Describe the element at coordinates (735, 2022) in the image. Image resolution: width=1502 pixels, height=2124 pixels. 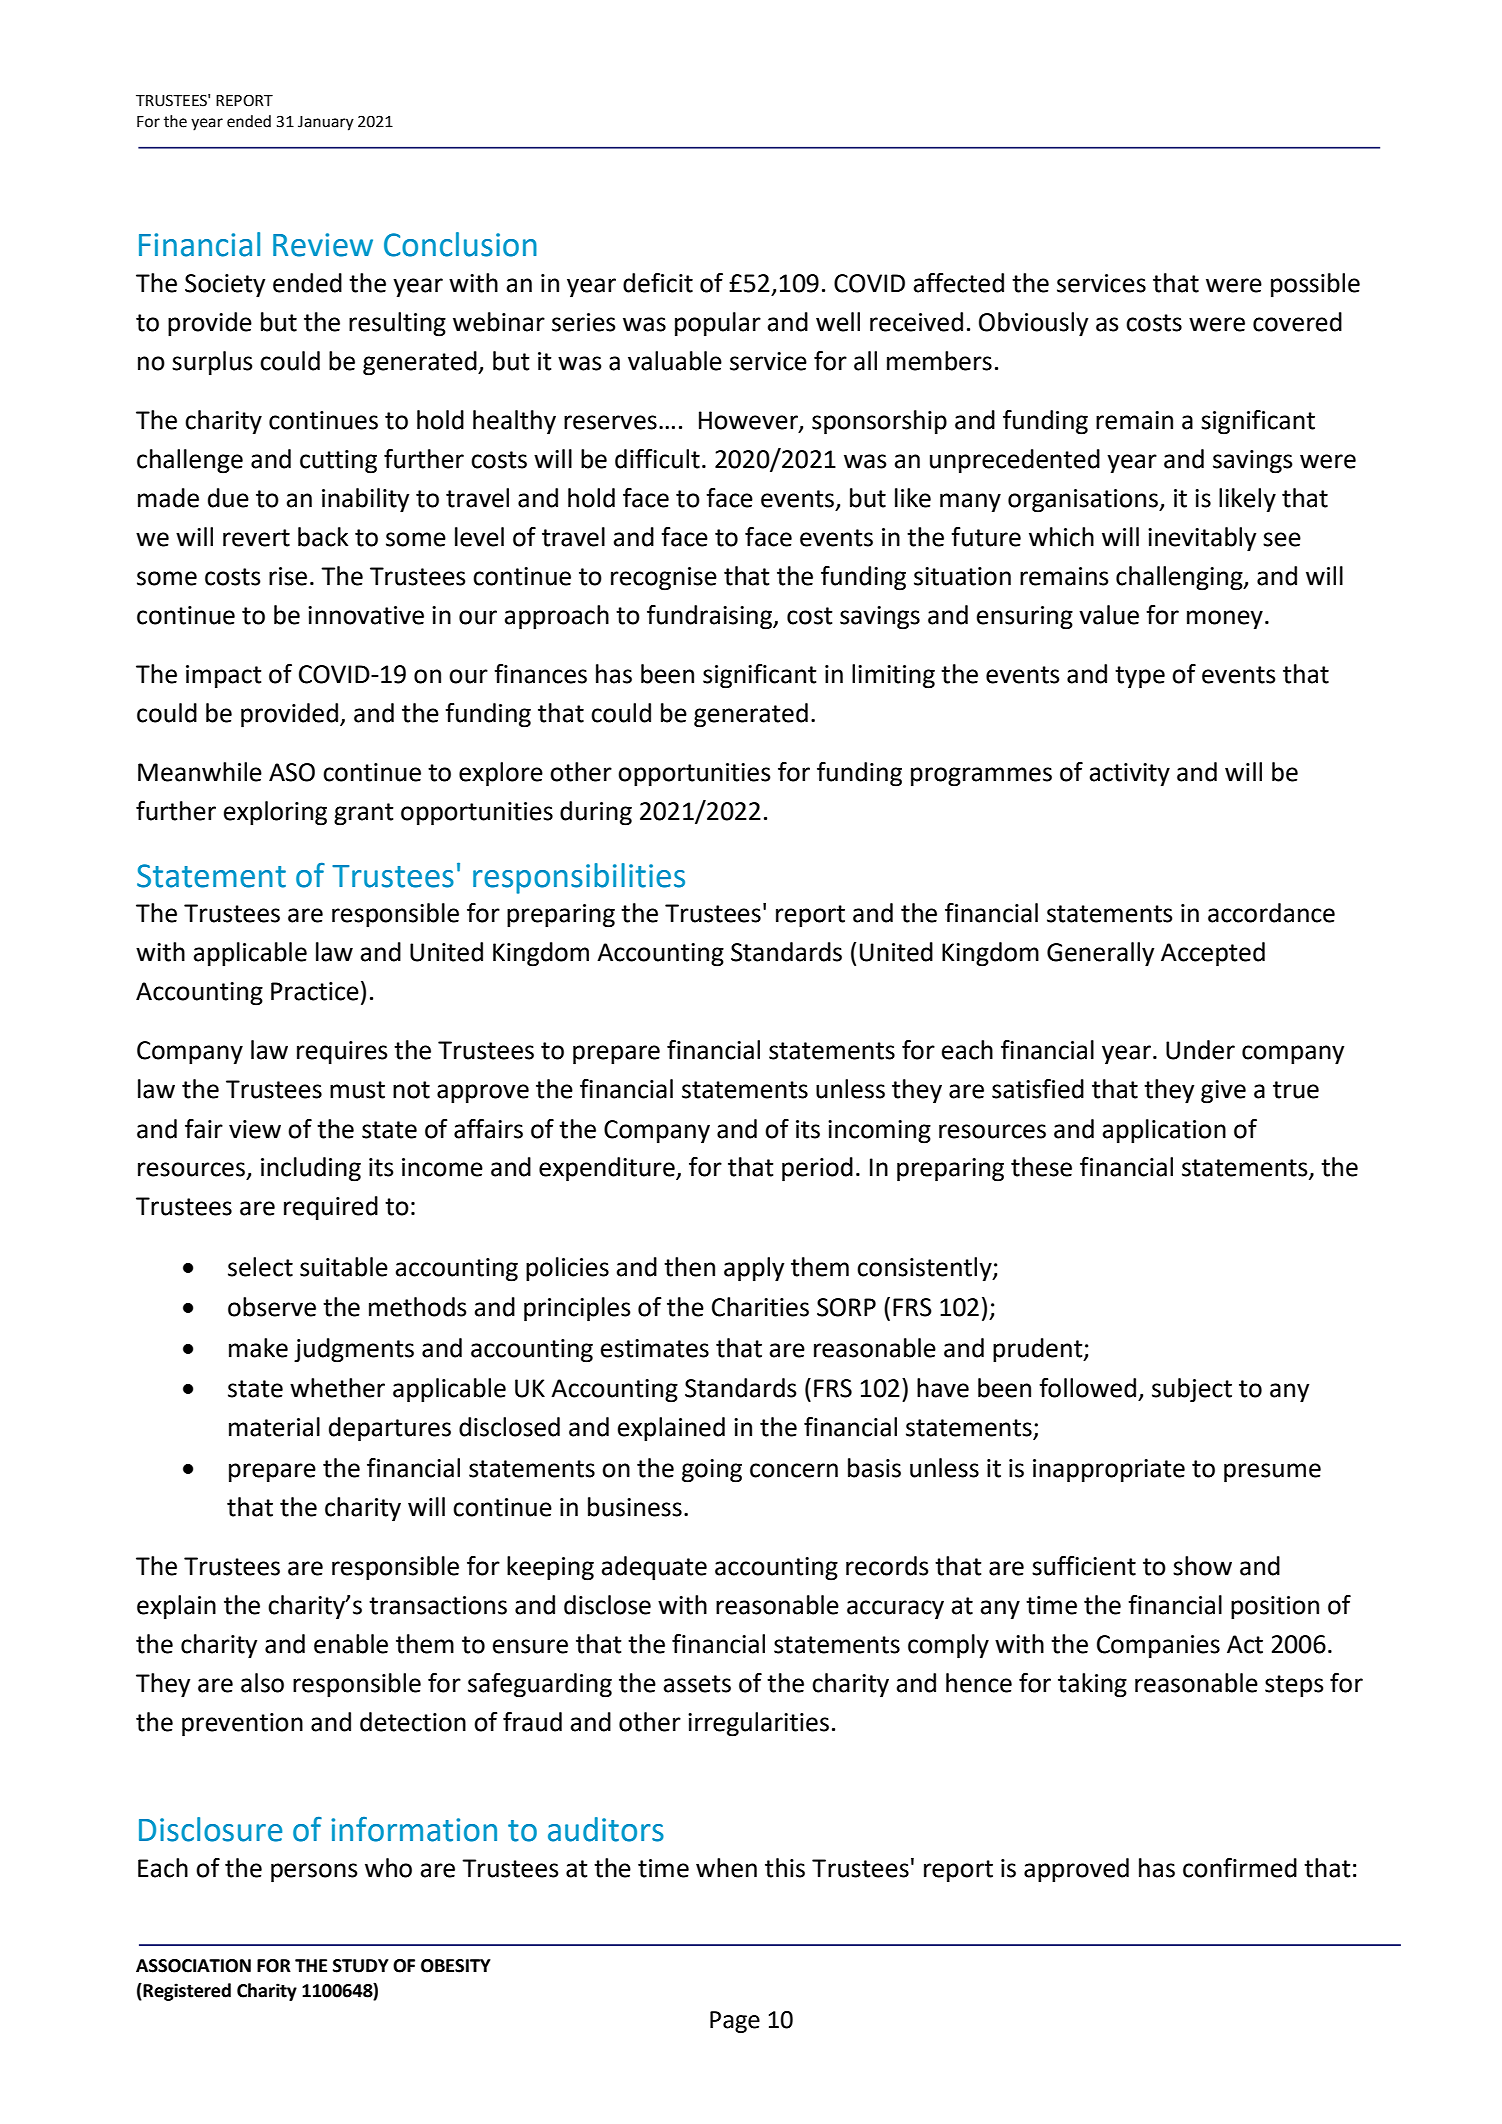
I see `Page` at that location.
